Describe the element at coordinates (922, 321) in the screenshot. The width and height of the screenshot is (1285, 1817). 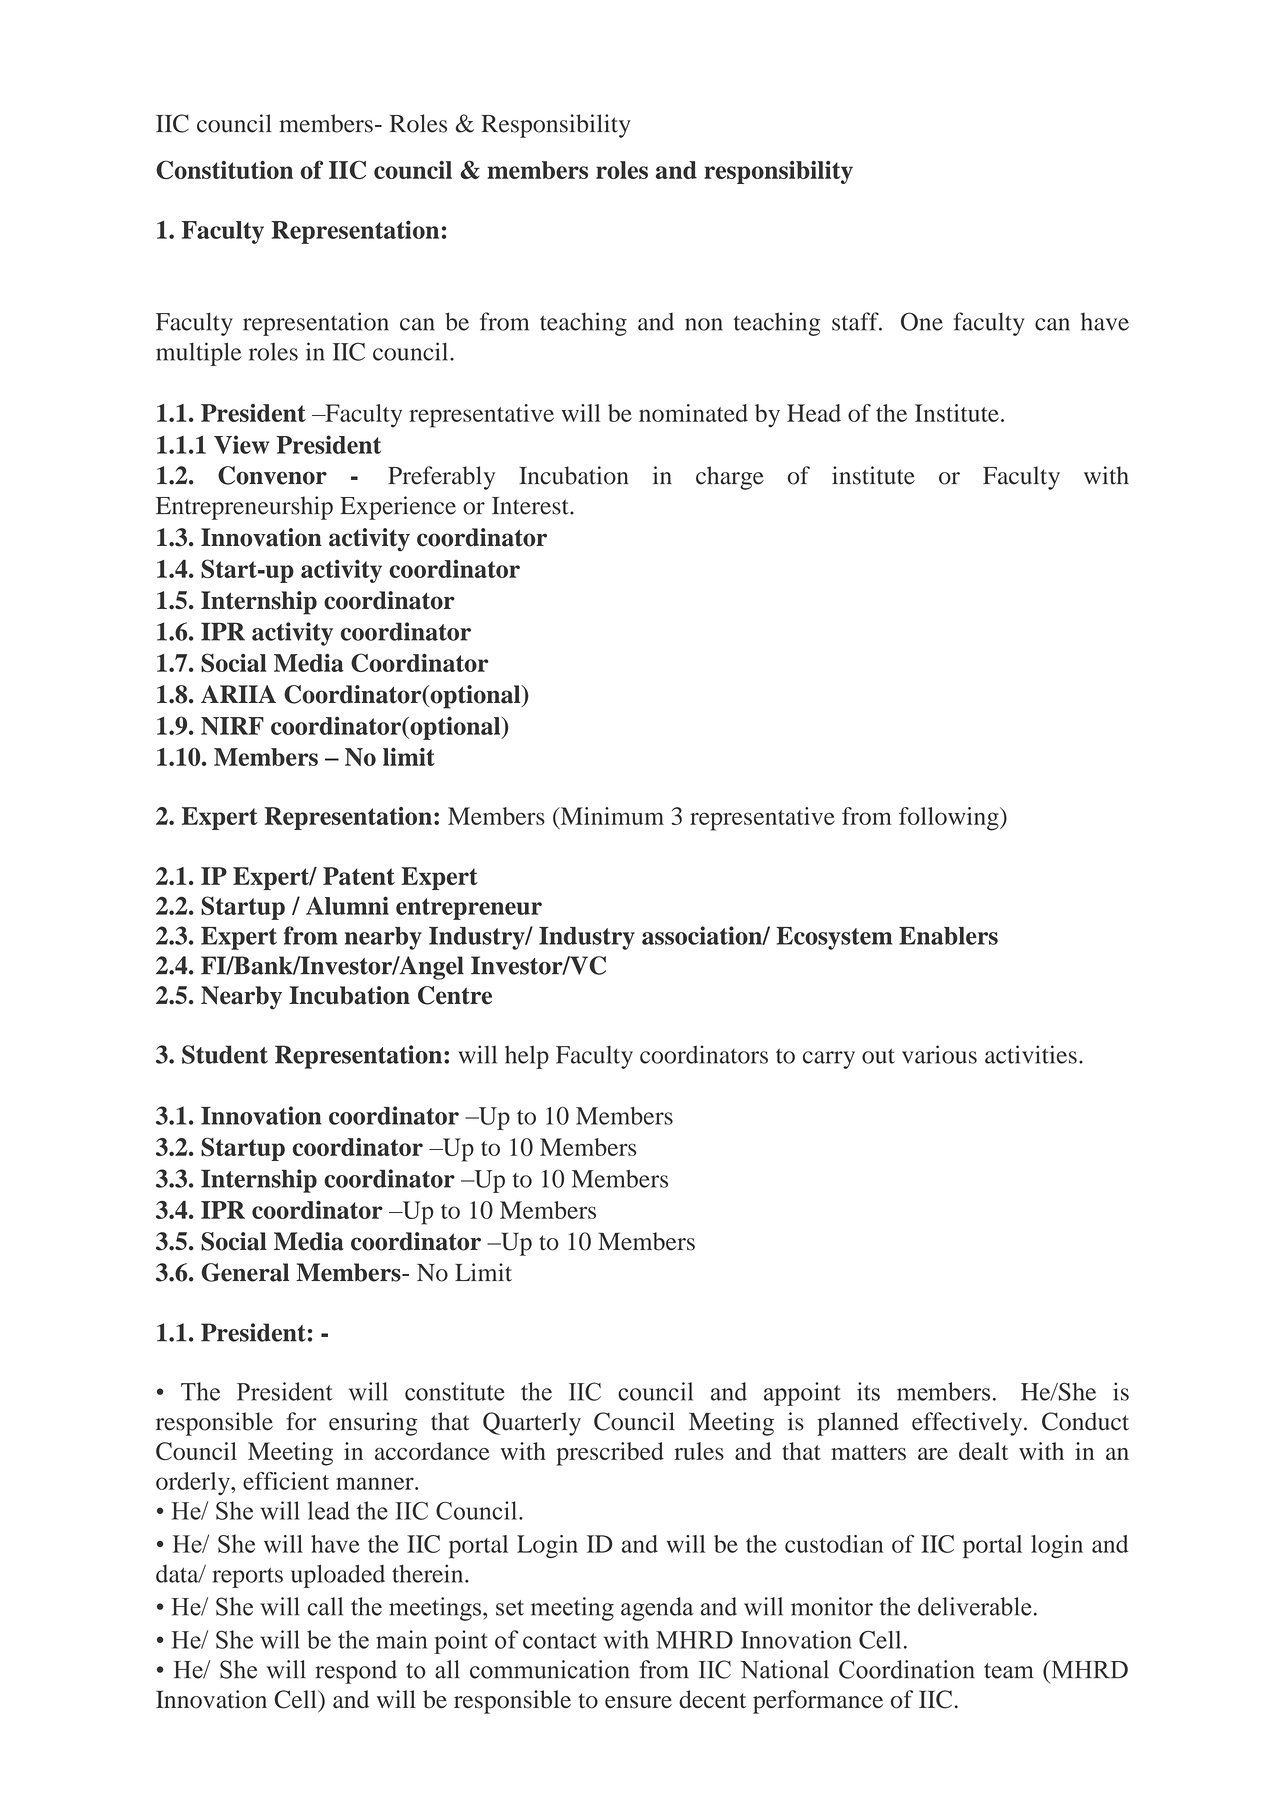
I see `One` at that location.
